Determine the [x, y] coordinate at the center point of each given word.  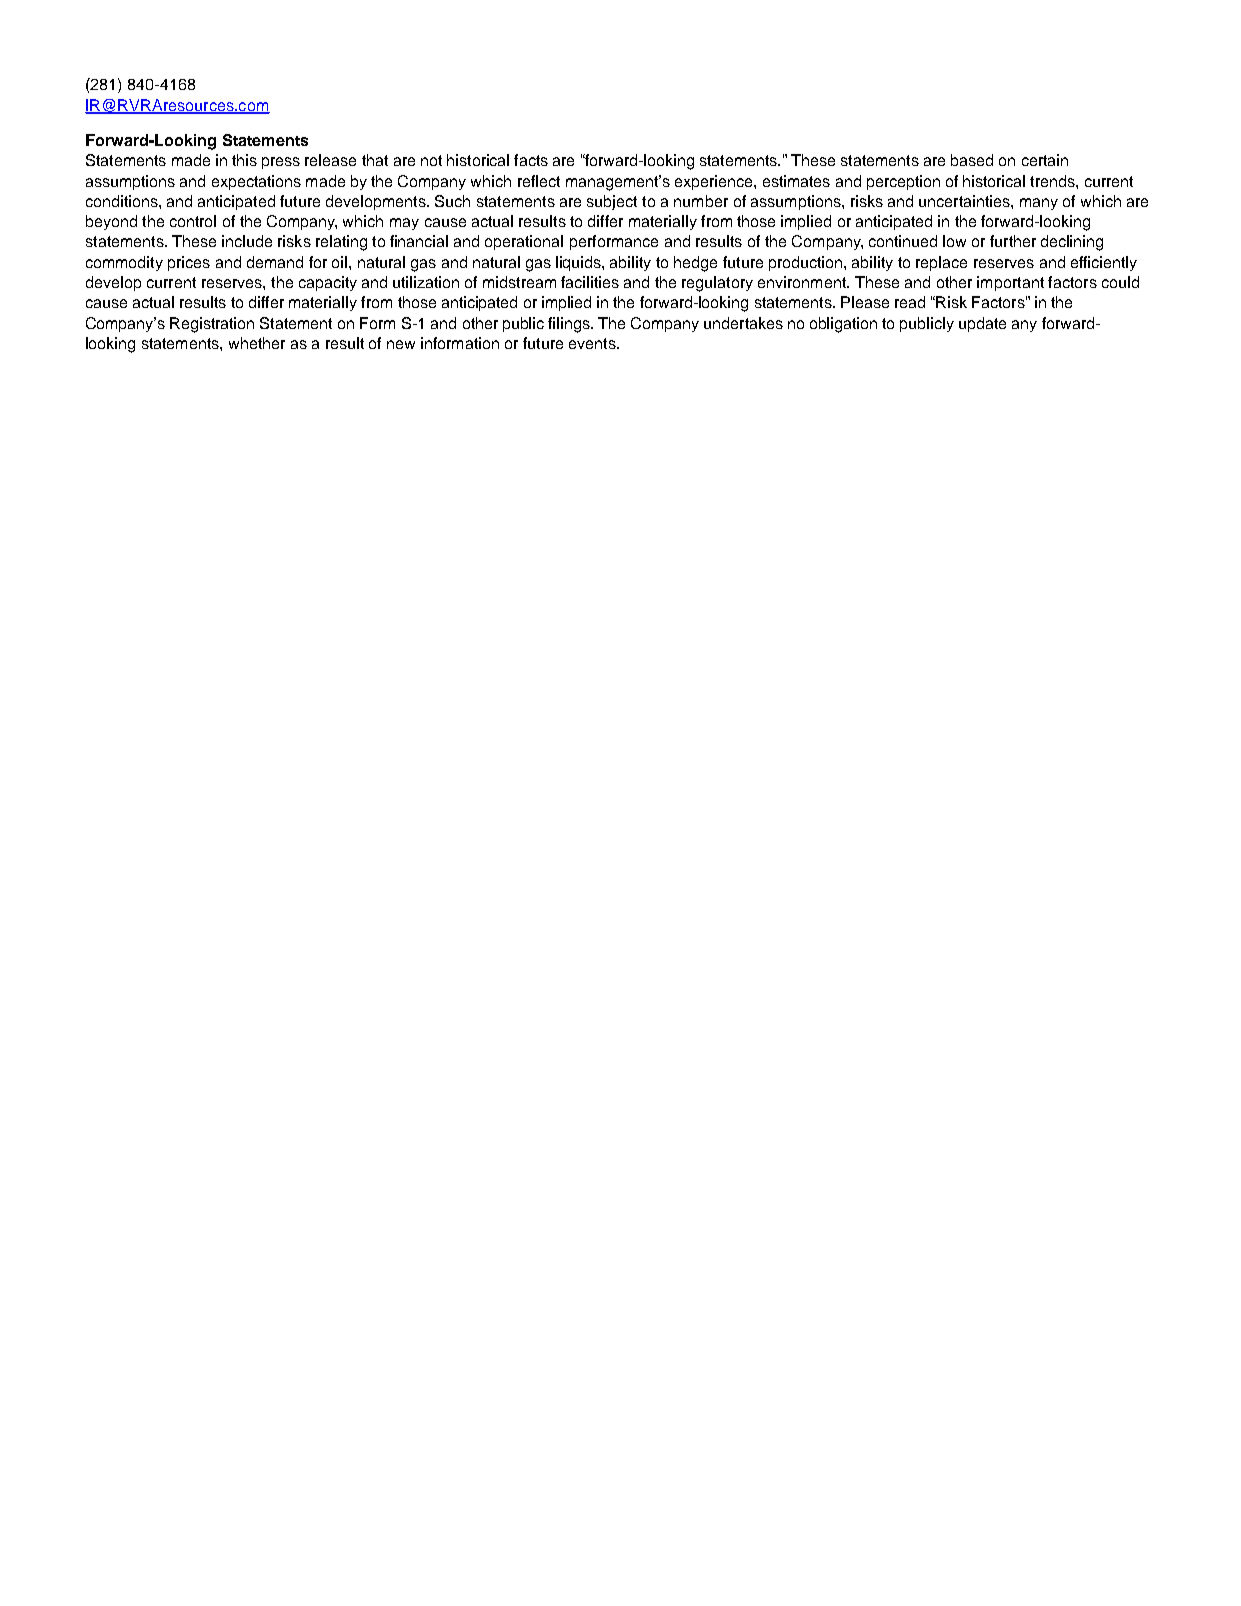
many [1039, 204]
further [1013, 241]
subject [612, 202]
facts [531, 160]
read [910, 302]
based [972, 160]
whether [257, 343]
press [281, 163]
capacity [328, 283]
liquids [579, 263]
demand [275, 262]
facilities [590, 282]
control [193, 221]
